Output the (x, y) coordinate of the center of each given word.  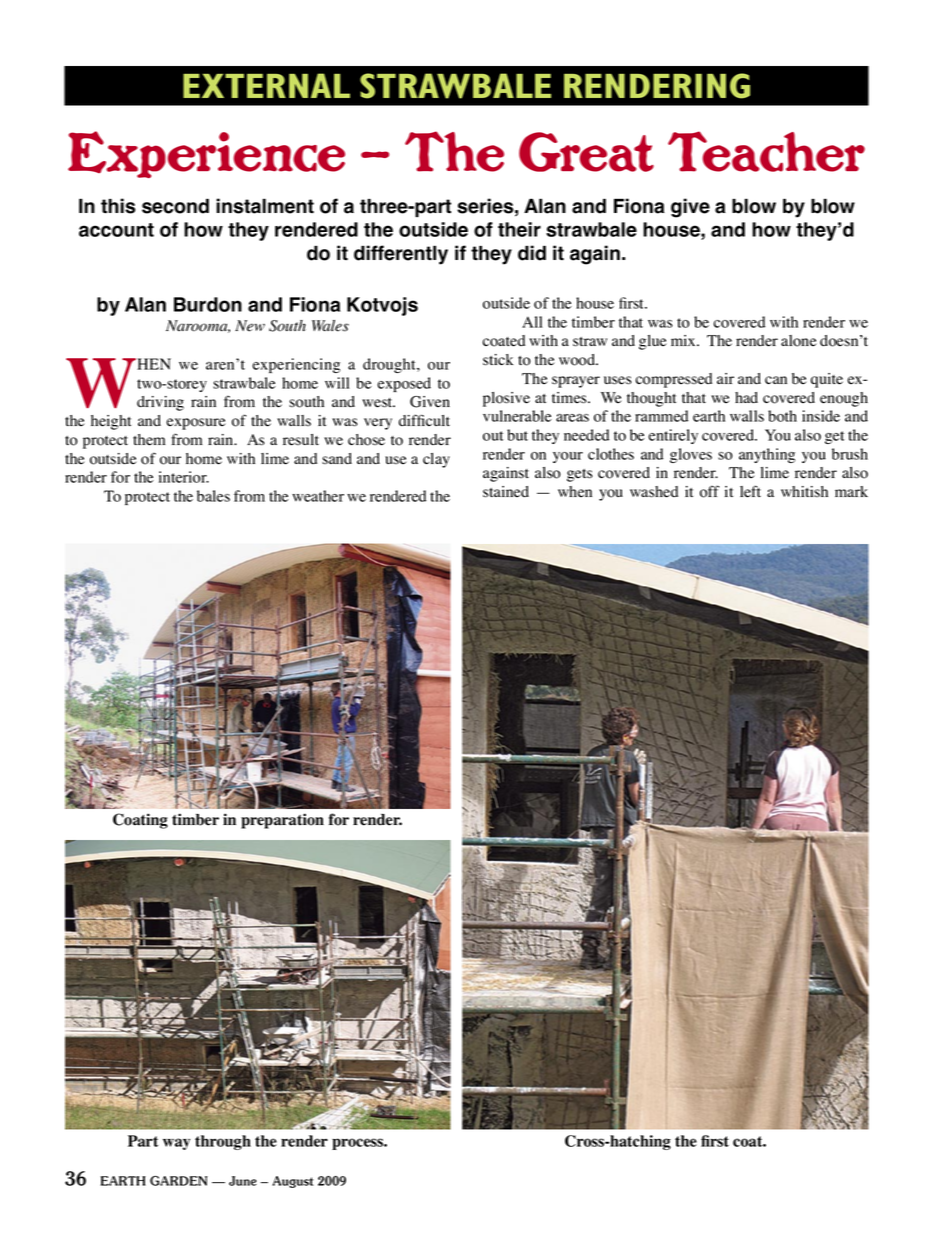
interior (184, 477)
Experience (206, 154)
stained (506, 492)
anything (767, 455)
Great (586, 152)
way (176, 1144)
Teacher (766, 151)
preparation (282, 821)
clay (436, 460)
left (750, 491)
